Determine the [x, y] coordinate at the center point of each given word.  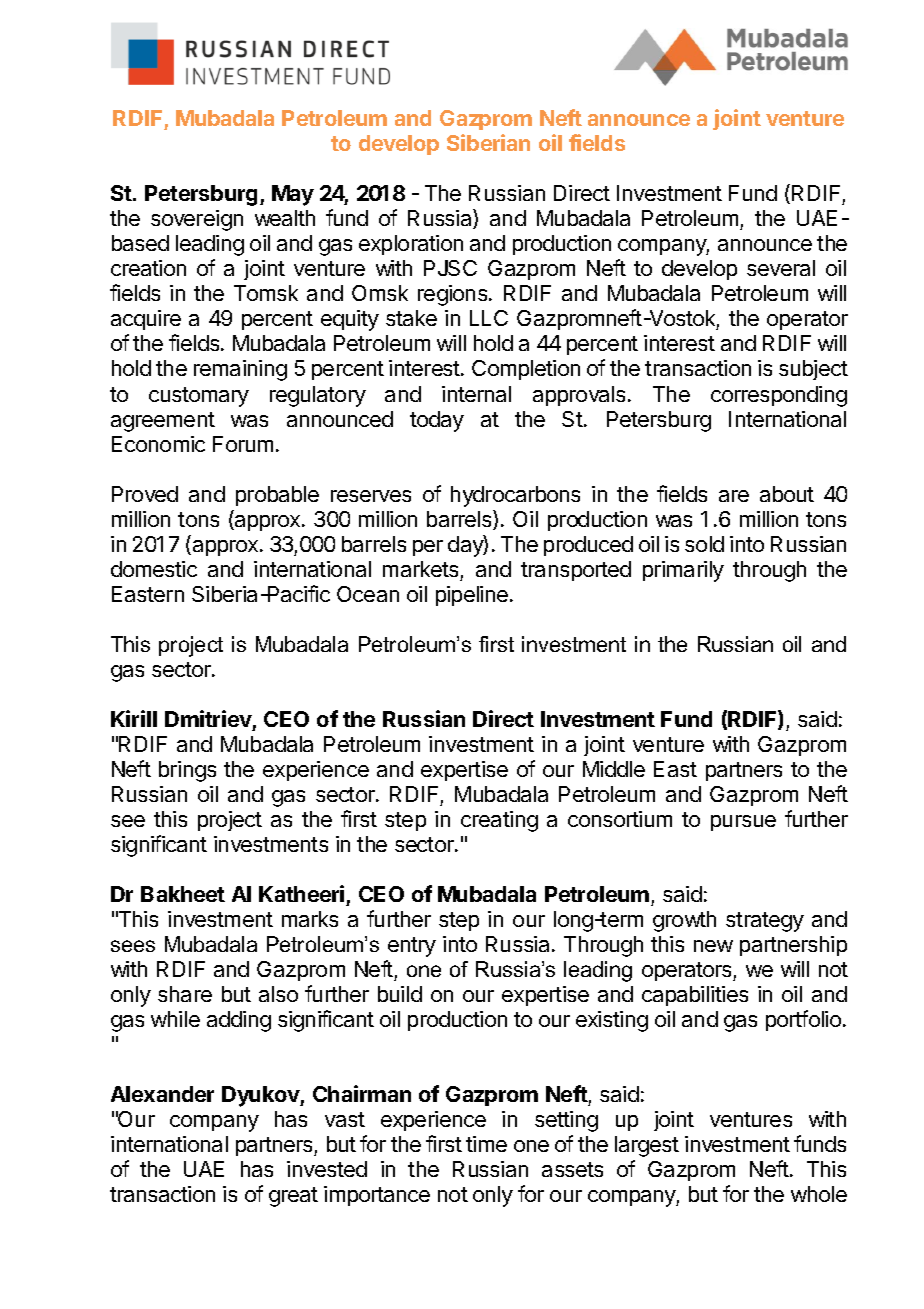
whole [819, 1194]
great [293, 1197]
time [486, 1144]
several [781, 268]
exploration [411, 245]
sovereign [197, 220]
